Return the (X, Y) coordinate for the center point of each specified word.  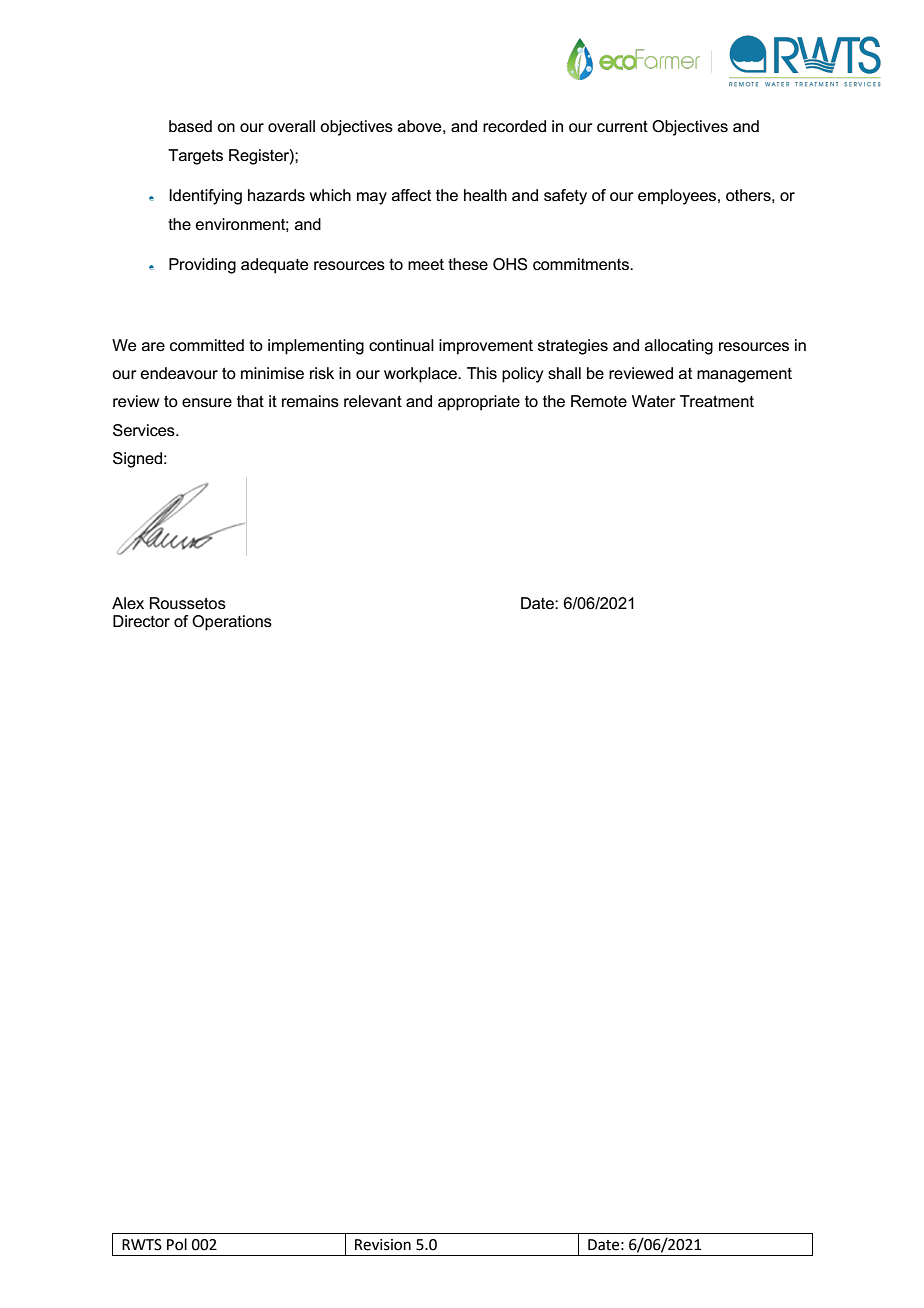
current (622, 126)
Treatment (717, 401)
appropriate (479, 403)
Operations (232, 623)
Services (145, 430)
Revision (383, 1245)
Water (654, 401)
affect (411, 195)
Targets (195, 157)
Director (141, 621)
